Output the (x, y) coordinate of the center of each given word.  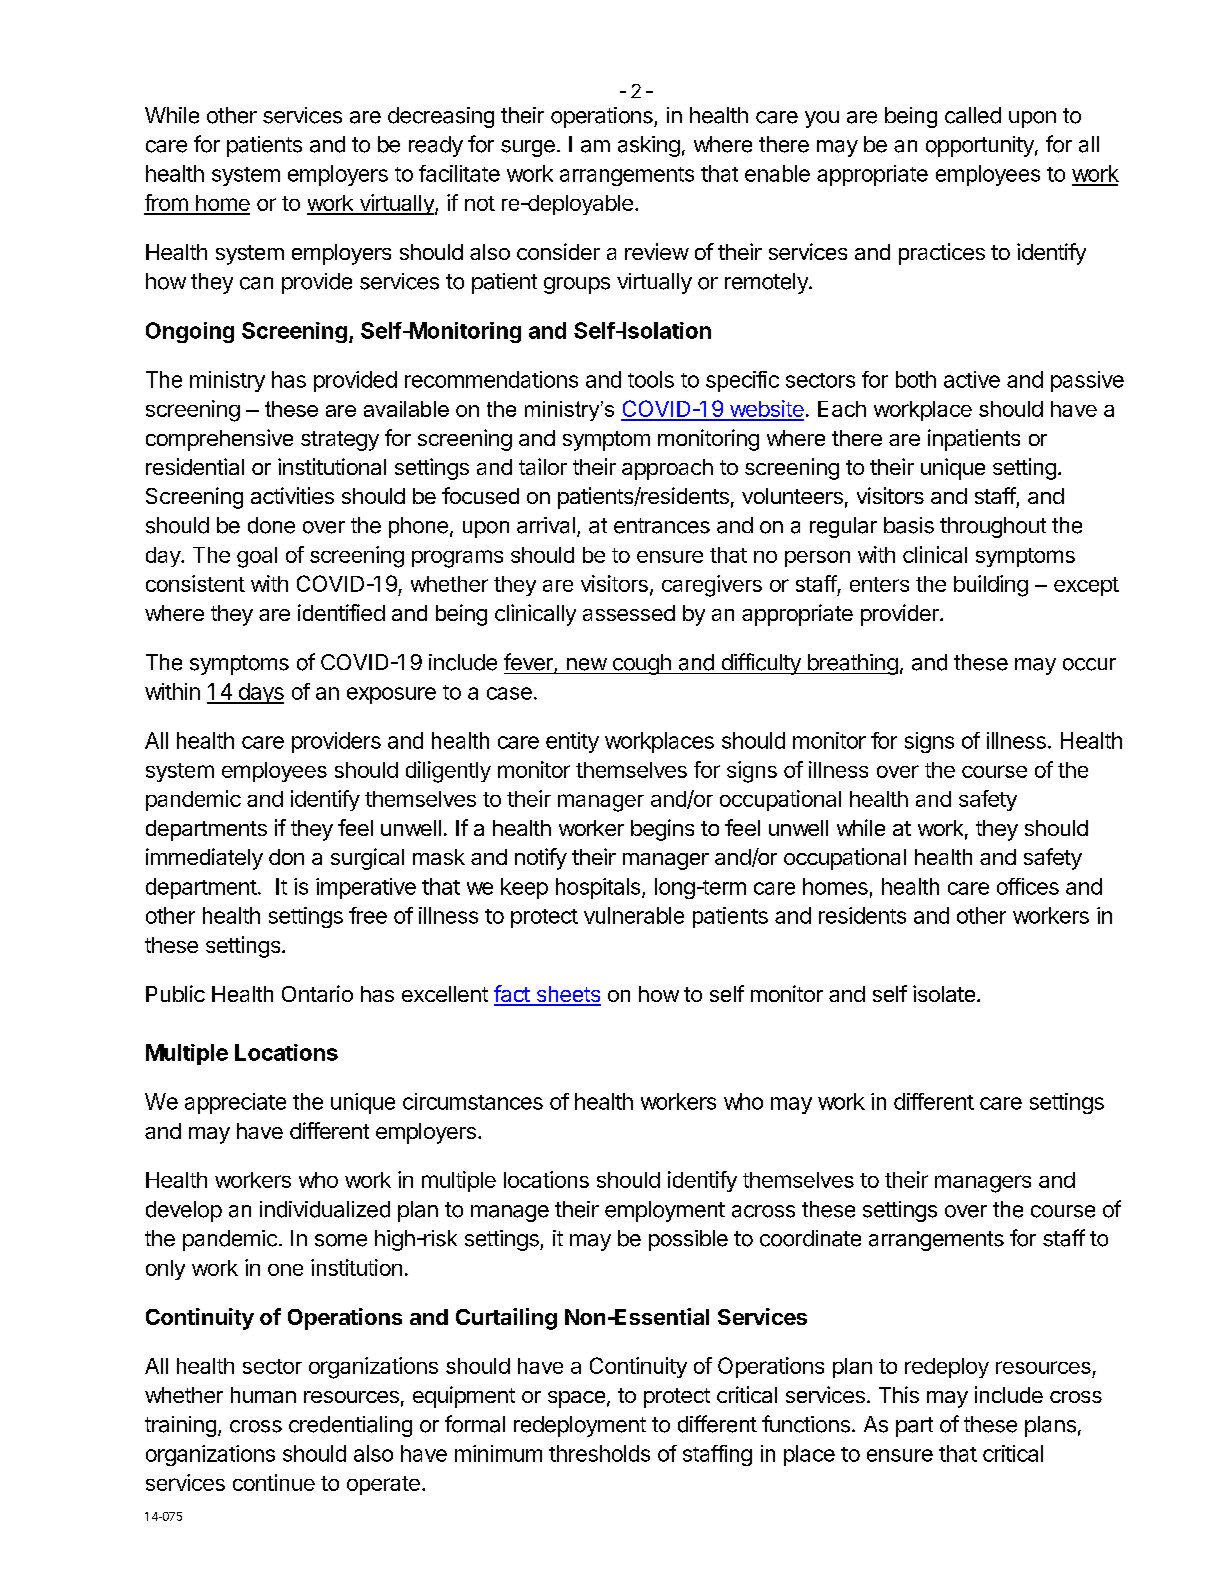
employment (665, 1211)
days (260, 693)
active (972, 379)
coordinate (810, 1238)
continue (274, 1482)
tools (651, 379)
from (167, 204)
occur (1089, 664)
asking (649, 146)
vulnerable (634, 915)
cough (641, 664)
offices (1028, 886)
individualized (325, 1209)
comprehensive (219, 440)
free (368, 915)
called (973, 115)
